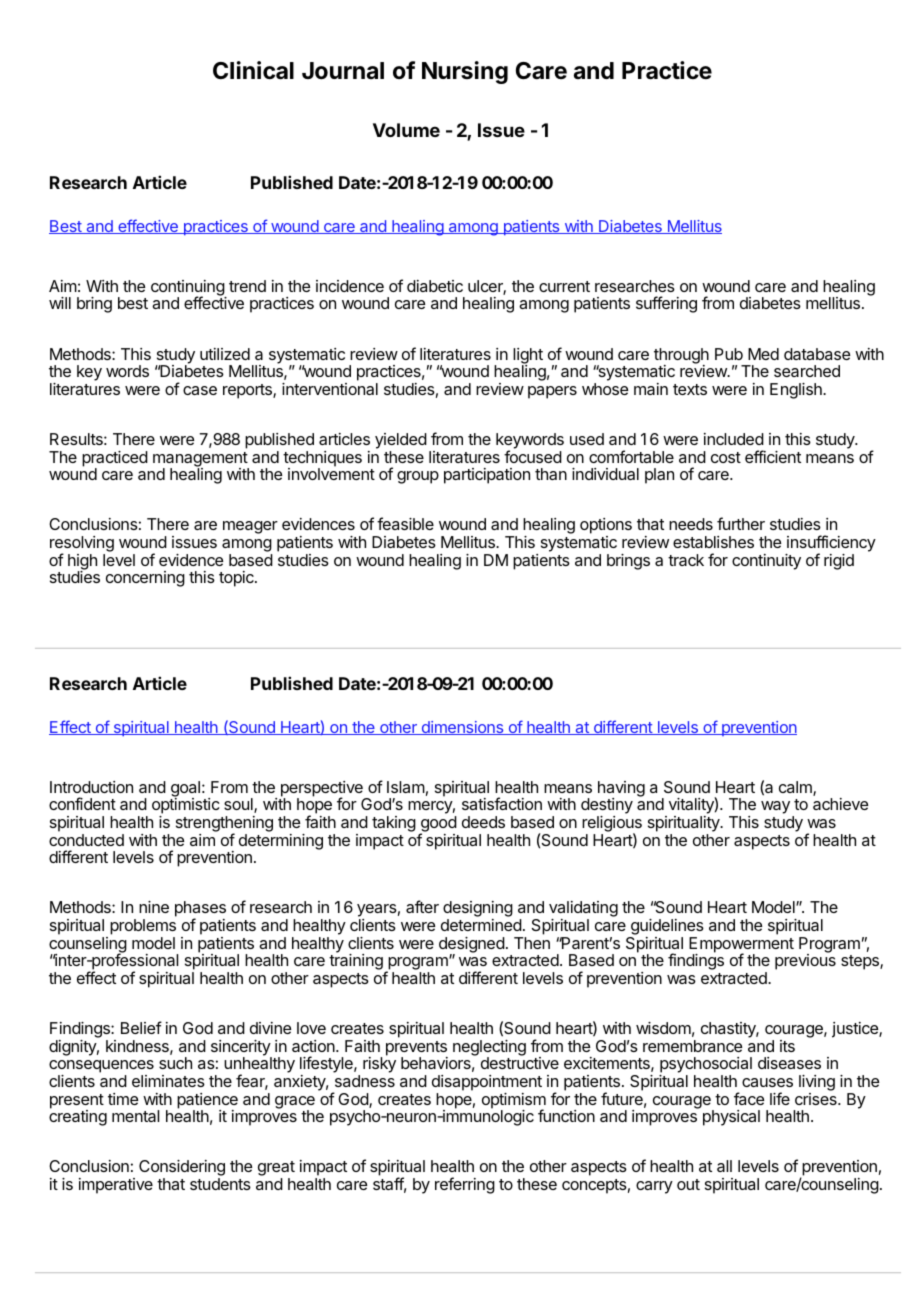 This image has height=1308, width=924. I want to click on Med, so click(763, 354).
